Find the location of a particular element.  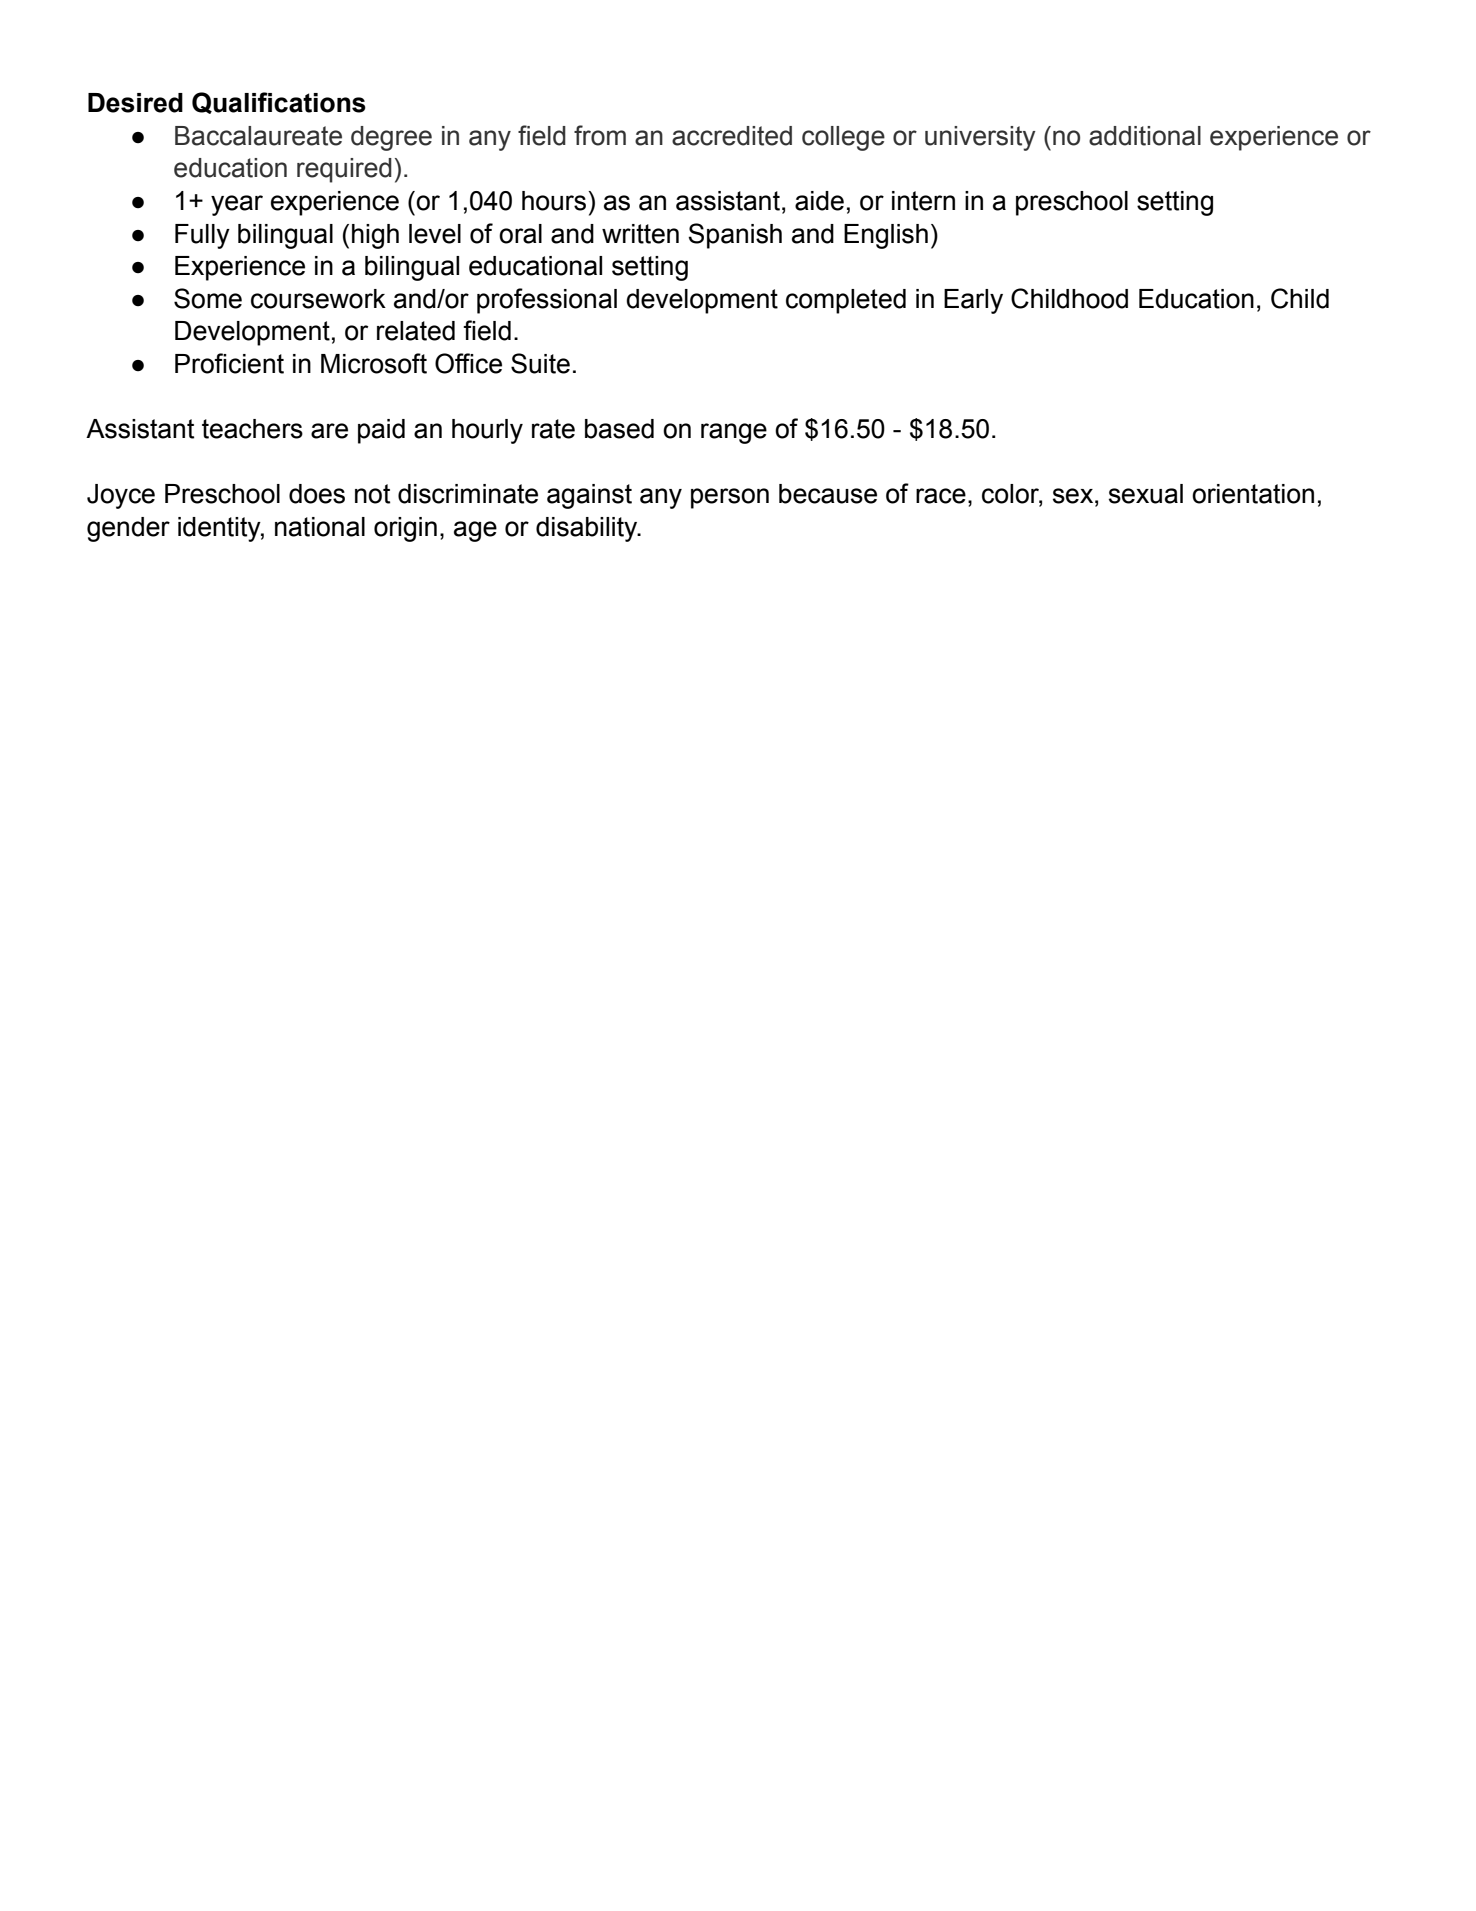

Suite is located at coordinates (540, 363).
